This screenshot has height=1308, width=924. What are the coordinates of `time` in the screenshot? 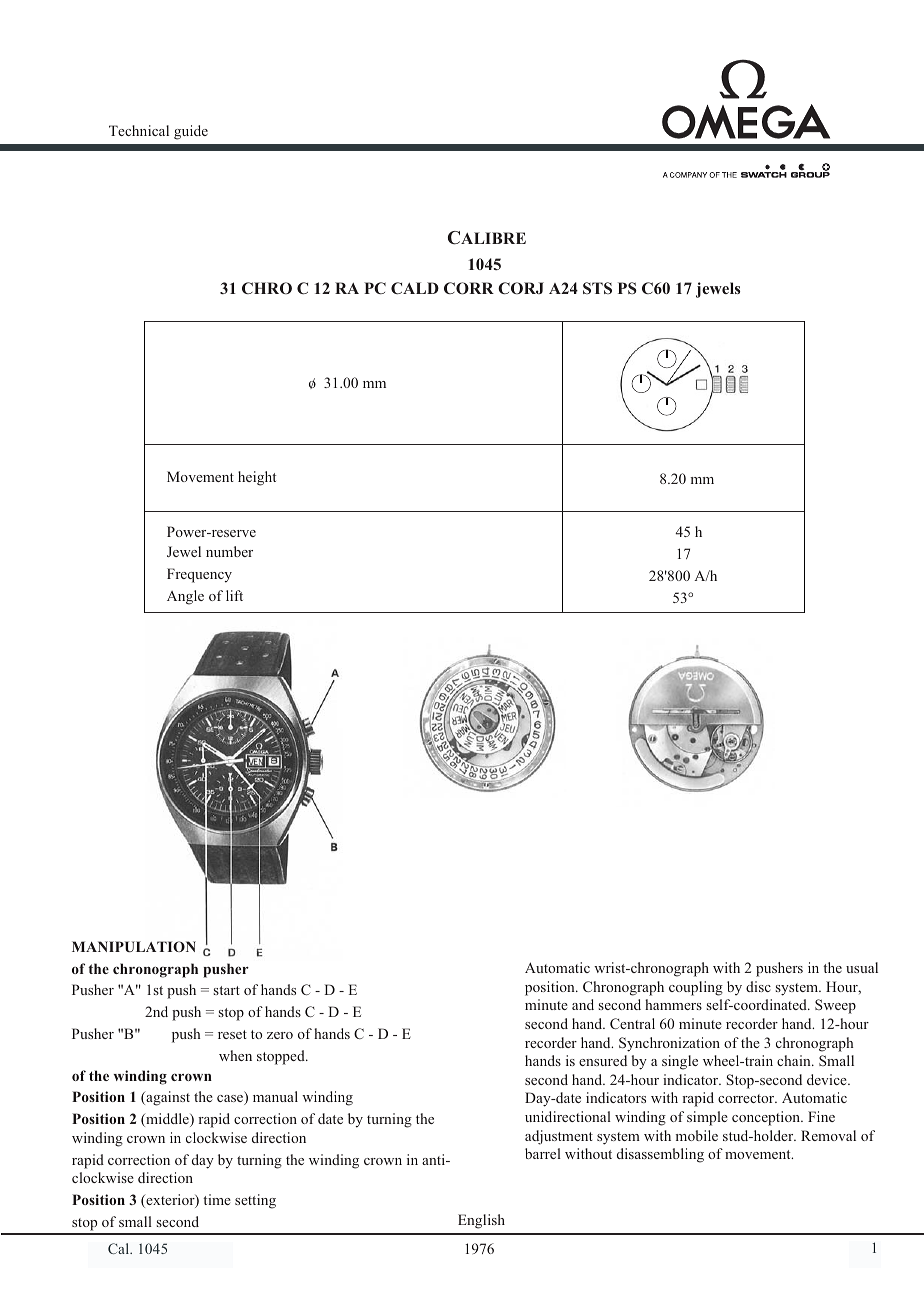 It's located at (217, 1199).
